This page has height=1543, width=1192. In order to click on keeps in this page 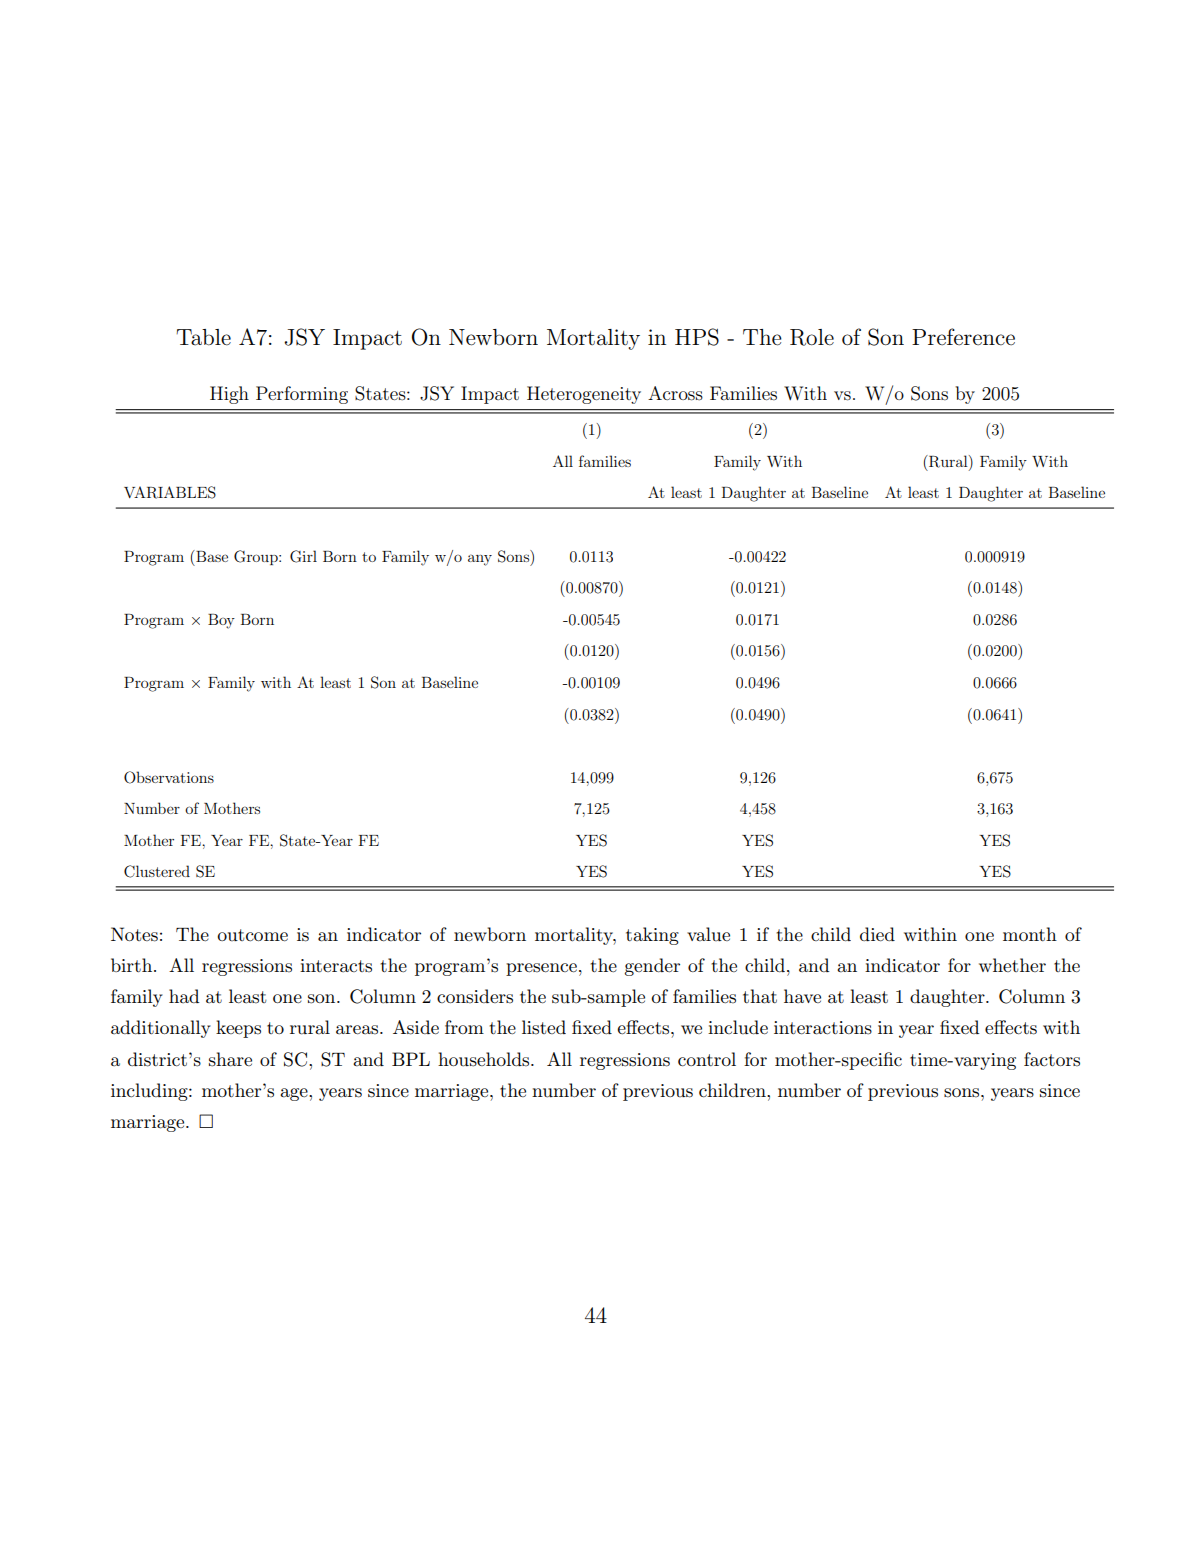, I will do `click(238, 1029)`.
